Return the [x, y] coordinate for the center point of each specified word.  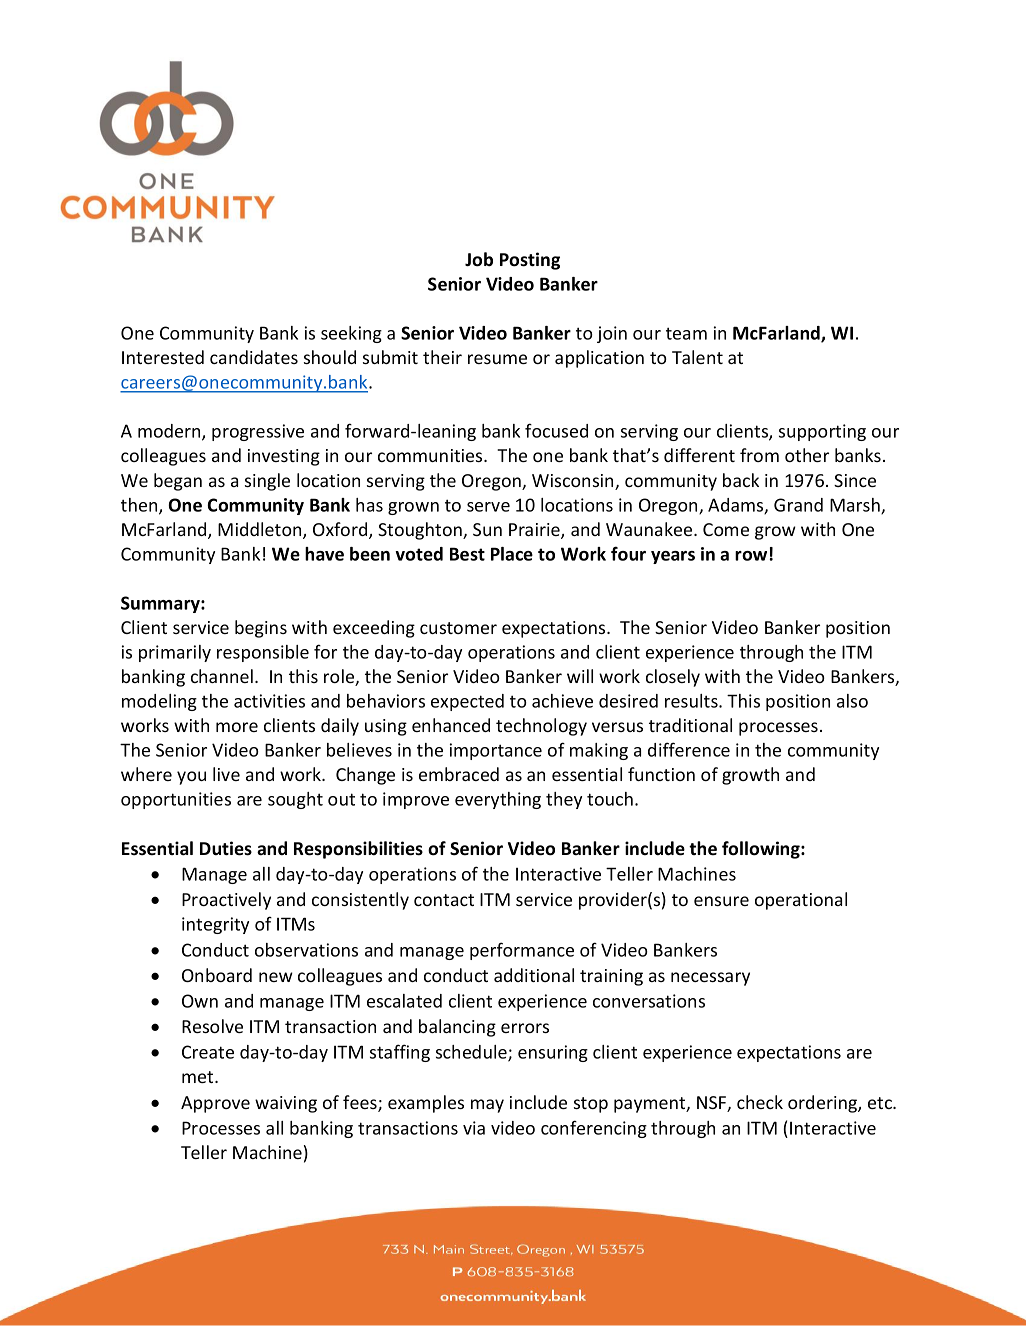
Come [726, 529]
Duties [226, 848]
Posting [530, 261]
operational [801, 901]
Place [512, 554]
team [686, 333]
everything [498, 800]
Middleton [261, 530]
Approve [215, 1104]
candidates [254, 357]
